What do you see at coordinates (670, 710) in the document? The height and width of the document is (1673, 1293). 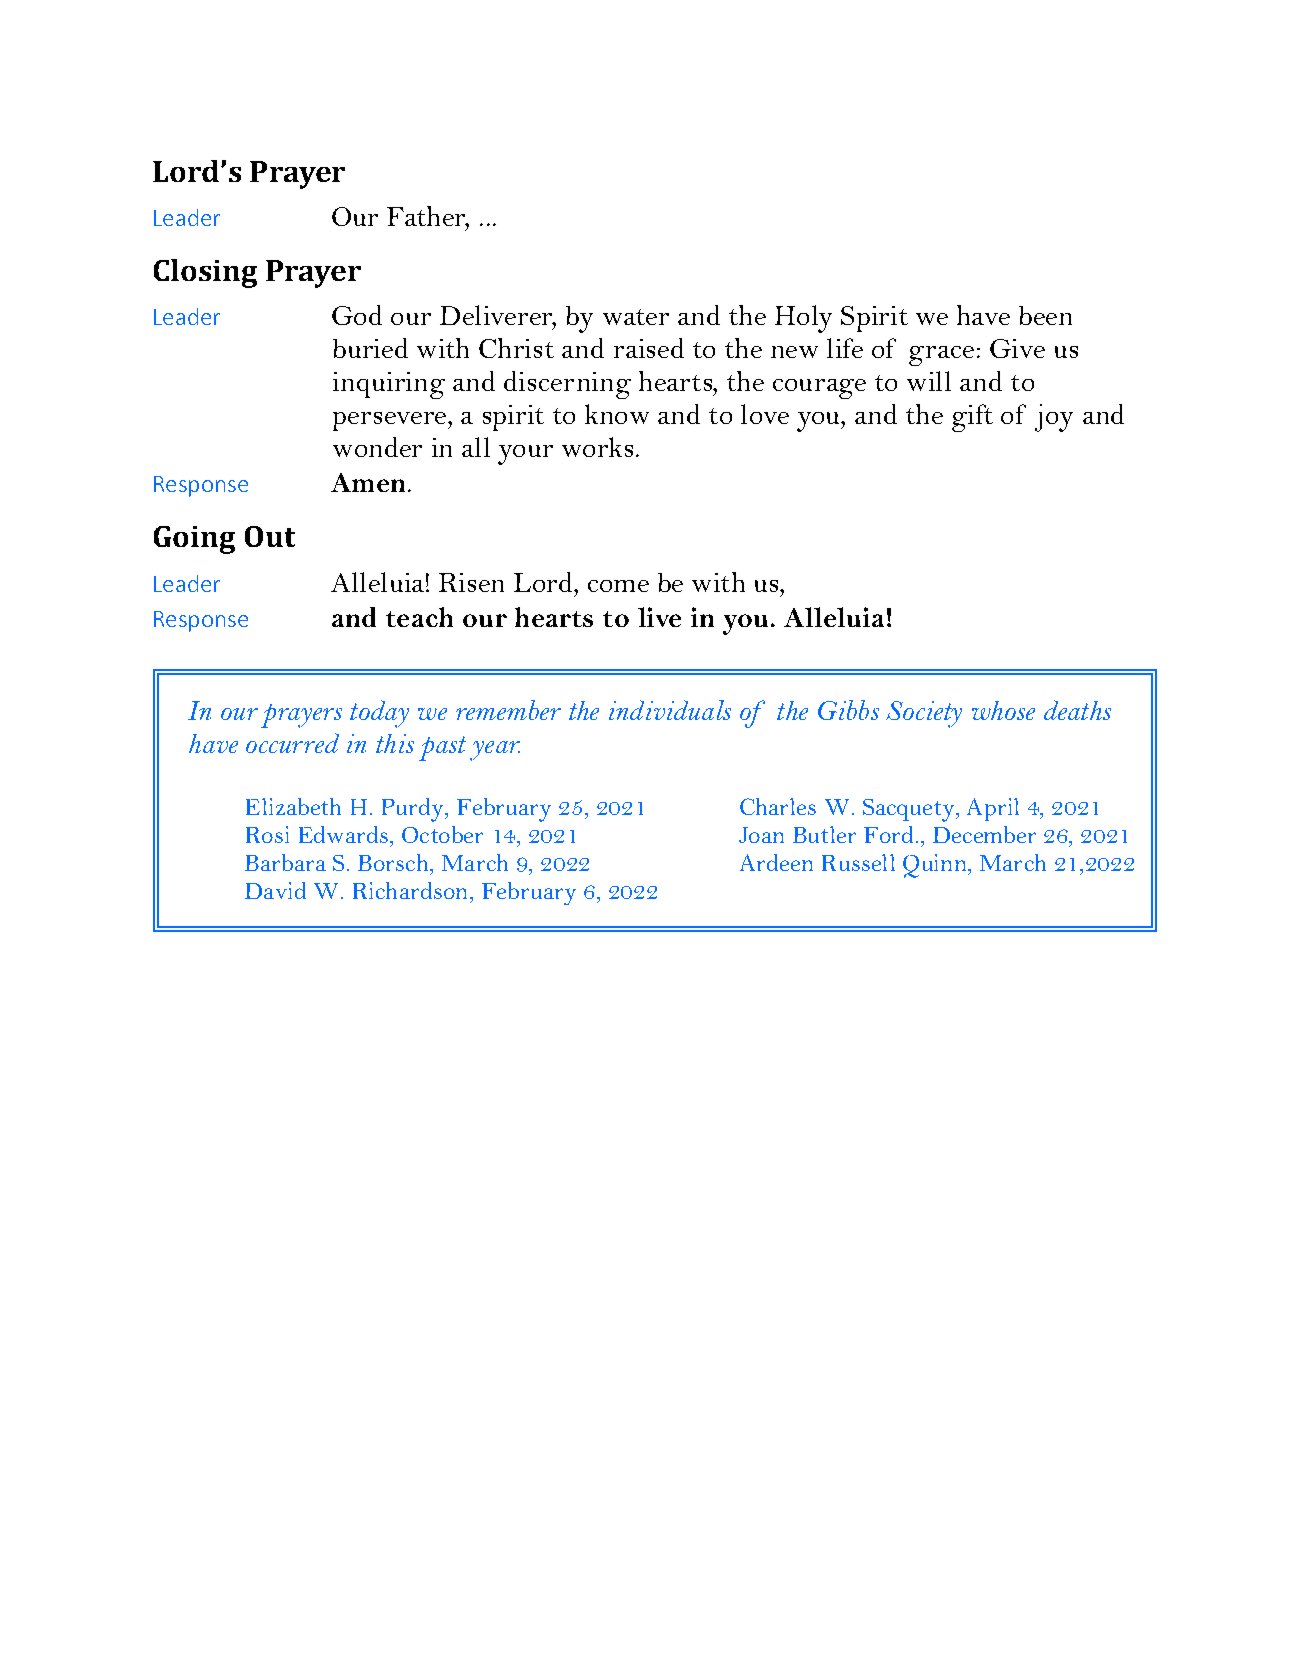 I see `individuals` at bounding box center [670, 710].
